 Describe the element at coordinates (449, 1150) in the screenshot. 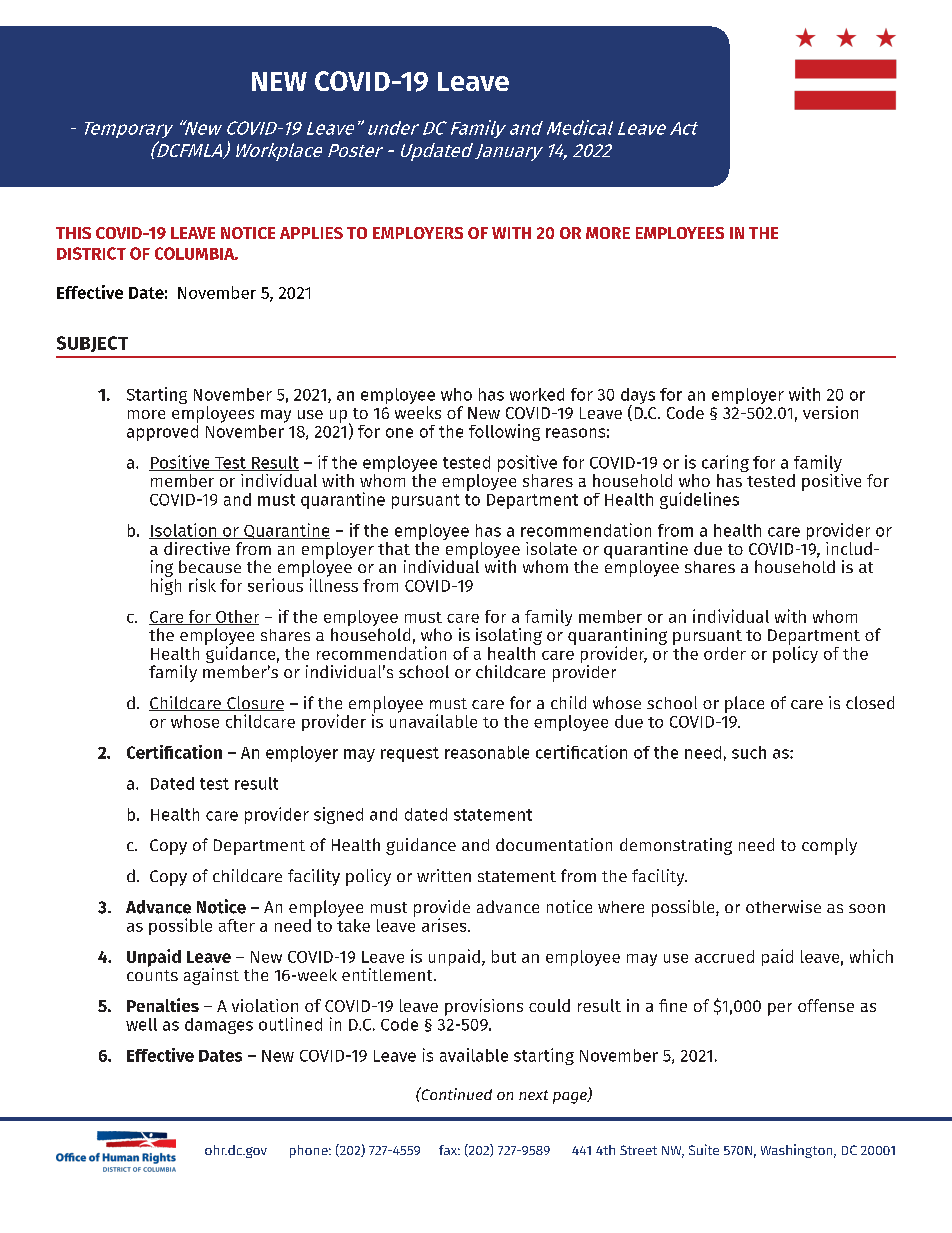

I see `fax` at that location.
